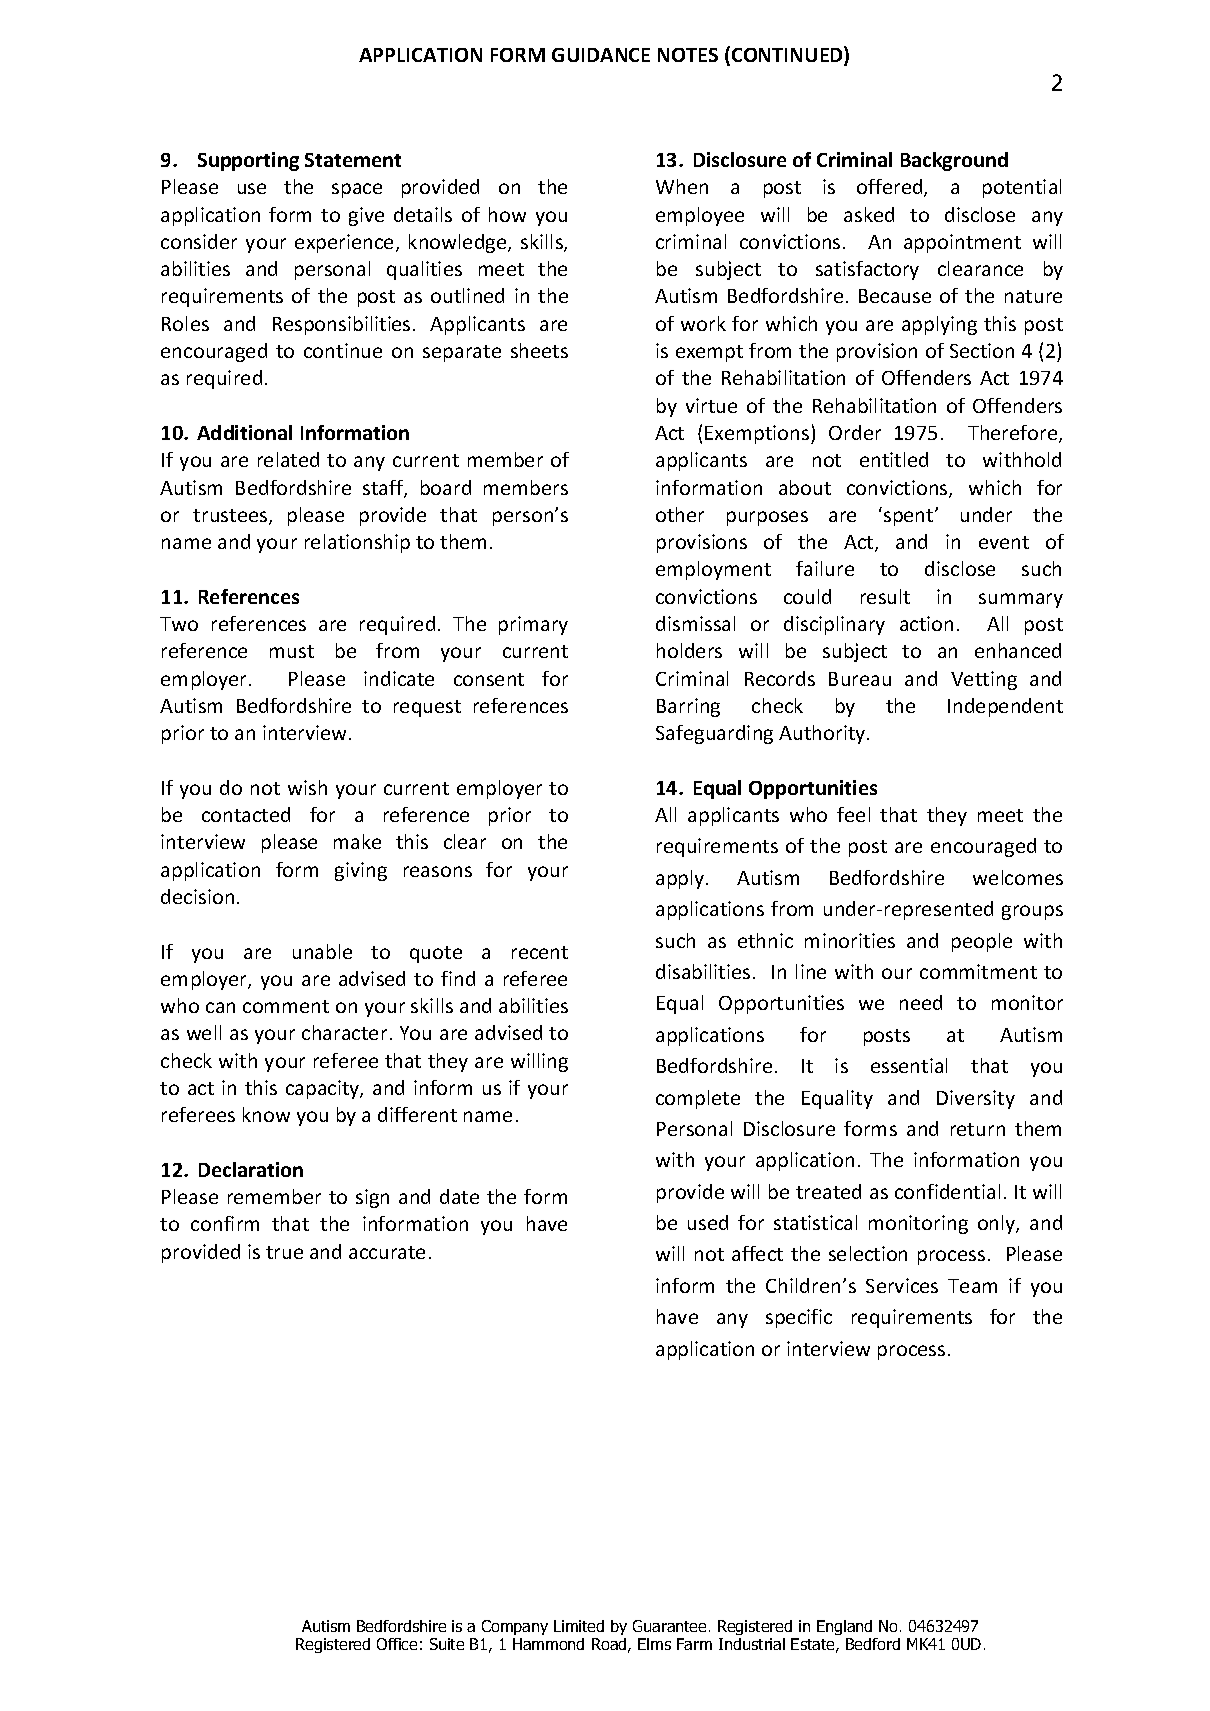  Describe the element at coordinates (601, 55) in the screenshot. I see `GUIDANCE` at that location.
